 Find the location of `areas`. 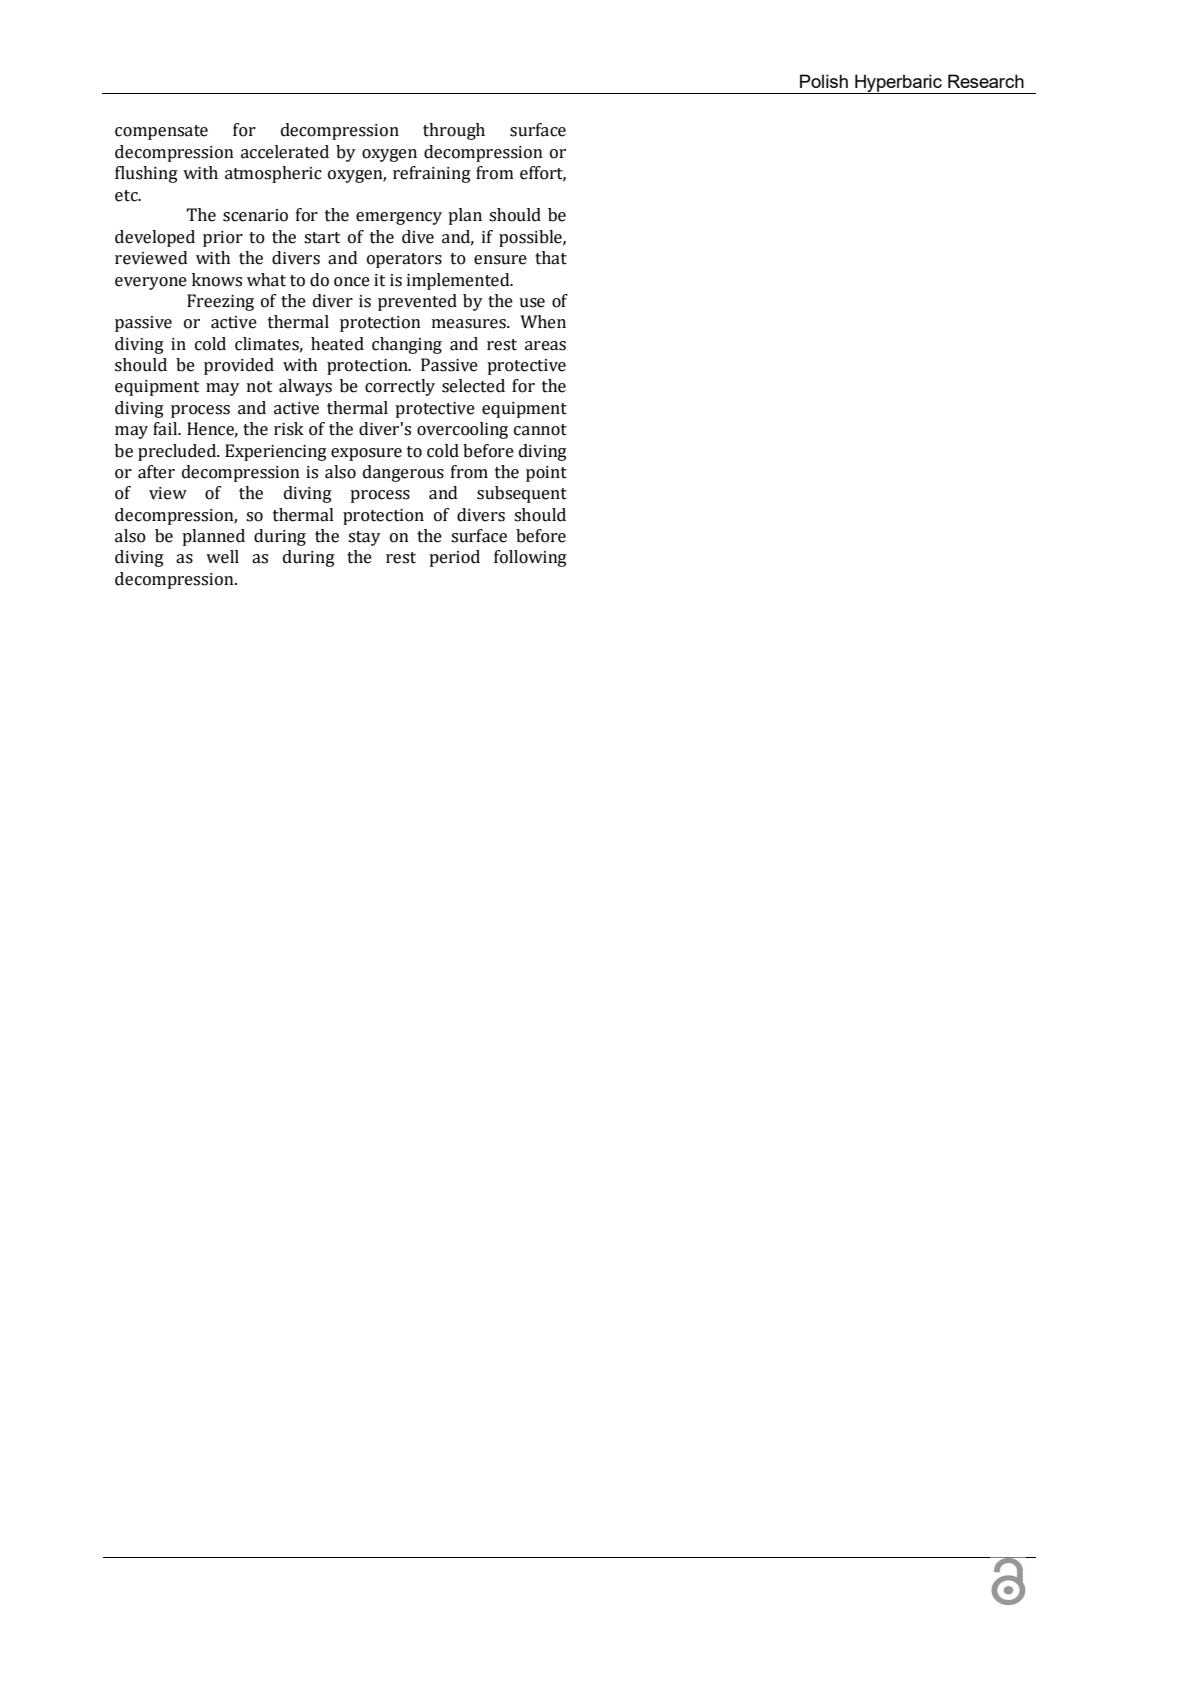

areas is located at coordinates (545, 346).
